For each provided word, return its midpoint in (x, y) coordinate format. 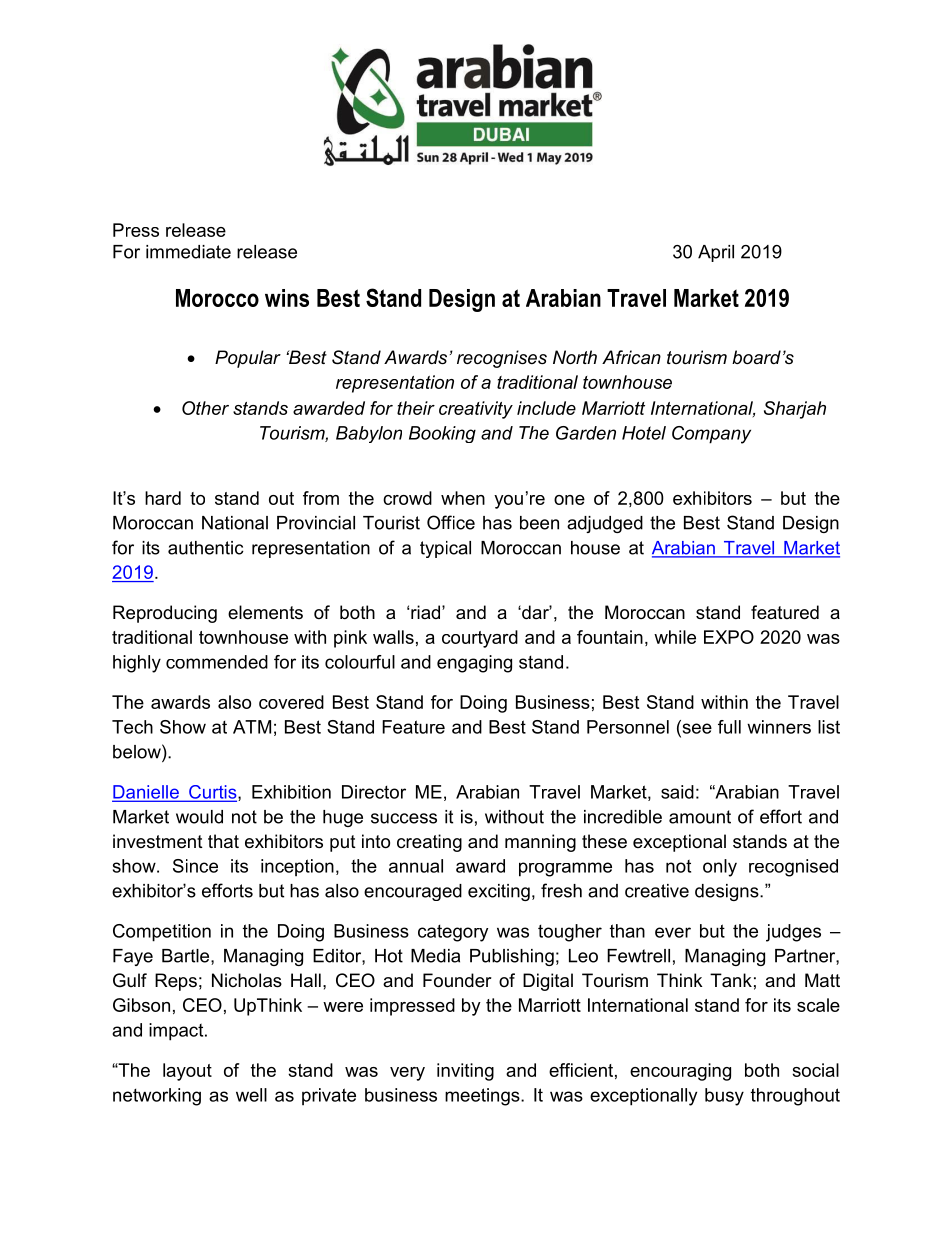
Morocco (217, 298)
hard (163, 498)
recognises (502, 359)
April (716, 253)
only (720, 868)
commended (217, 662)
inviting (465, 1072)
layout (187, 1072)
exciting (499, 892)
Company (711, 435)
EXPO (729, 637)
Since (195, 866)
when (463, 498)
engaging (474, 664)
